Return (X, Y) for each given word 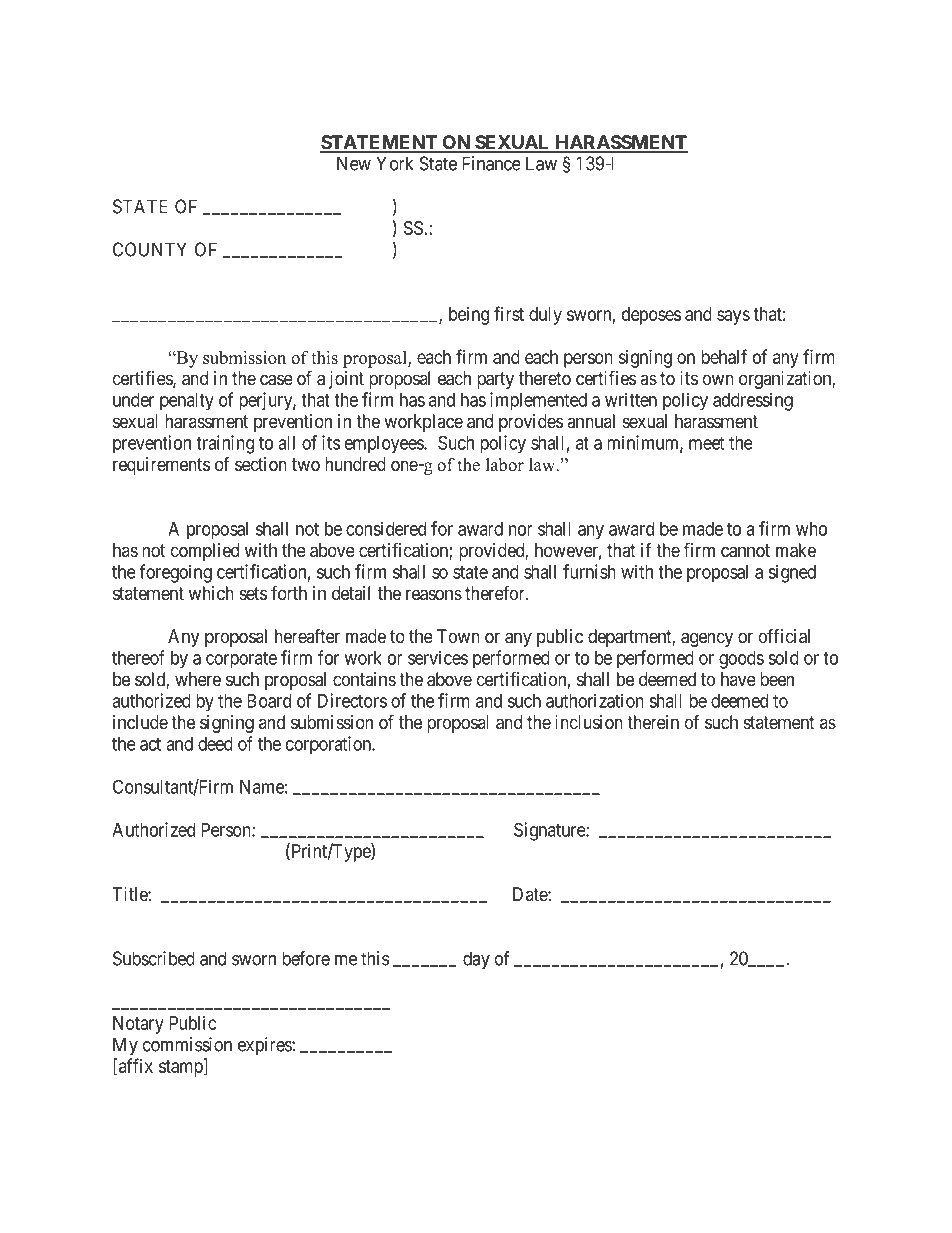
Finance (491, 163)
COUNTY (150, 249)
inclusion (589, 722)
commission (187, 1044)
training (225, 444)
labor (505, 465)
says (733, 317)
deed (215, 744)
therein (653, 722)
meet (706, 443)
